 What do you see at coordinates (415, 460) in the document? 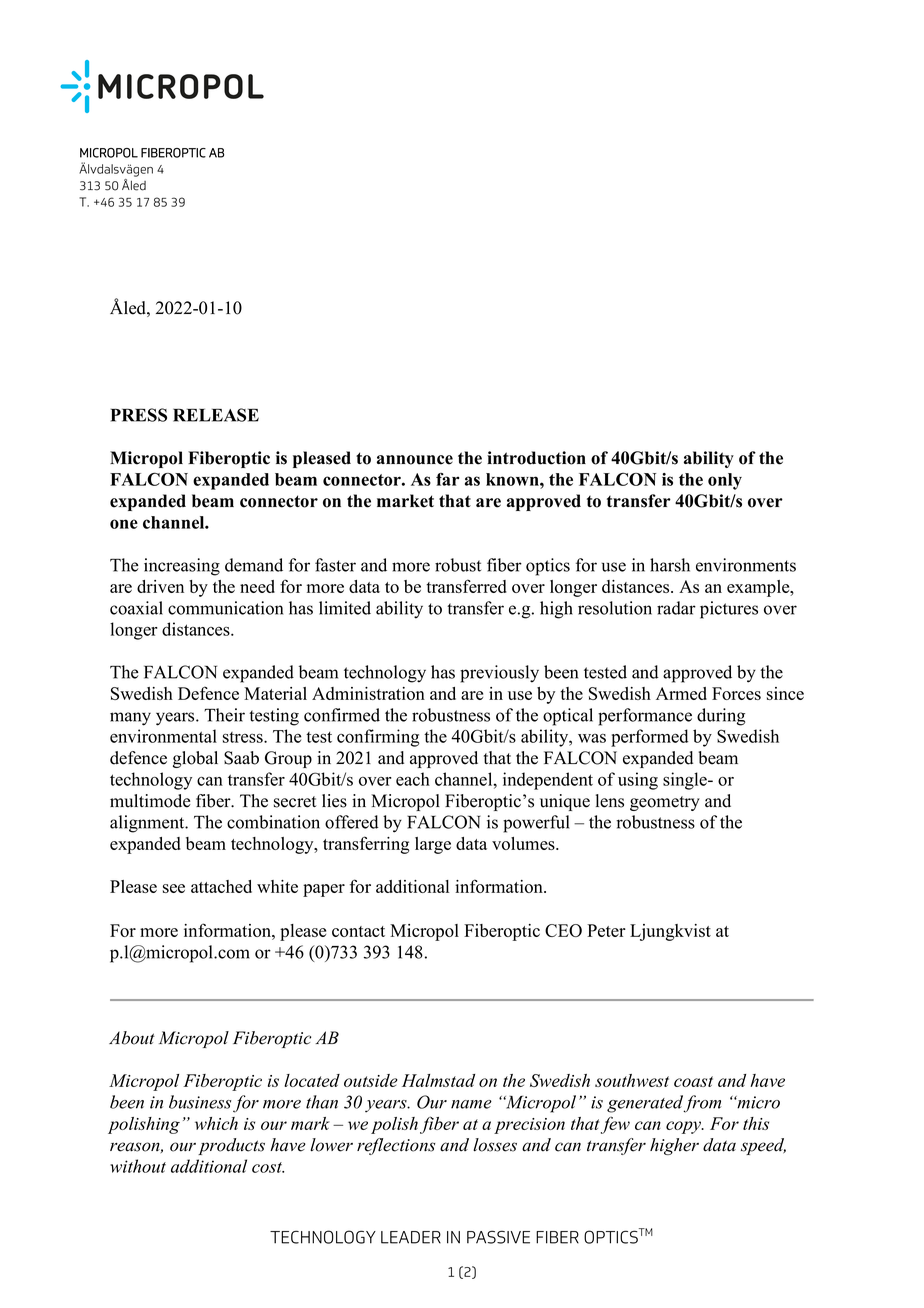
I see `announce` at bounding box center [415, 460].
